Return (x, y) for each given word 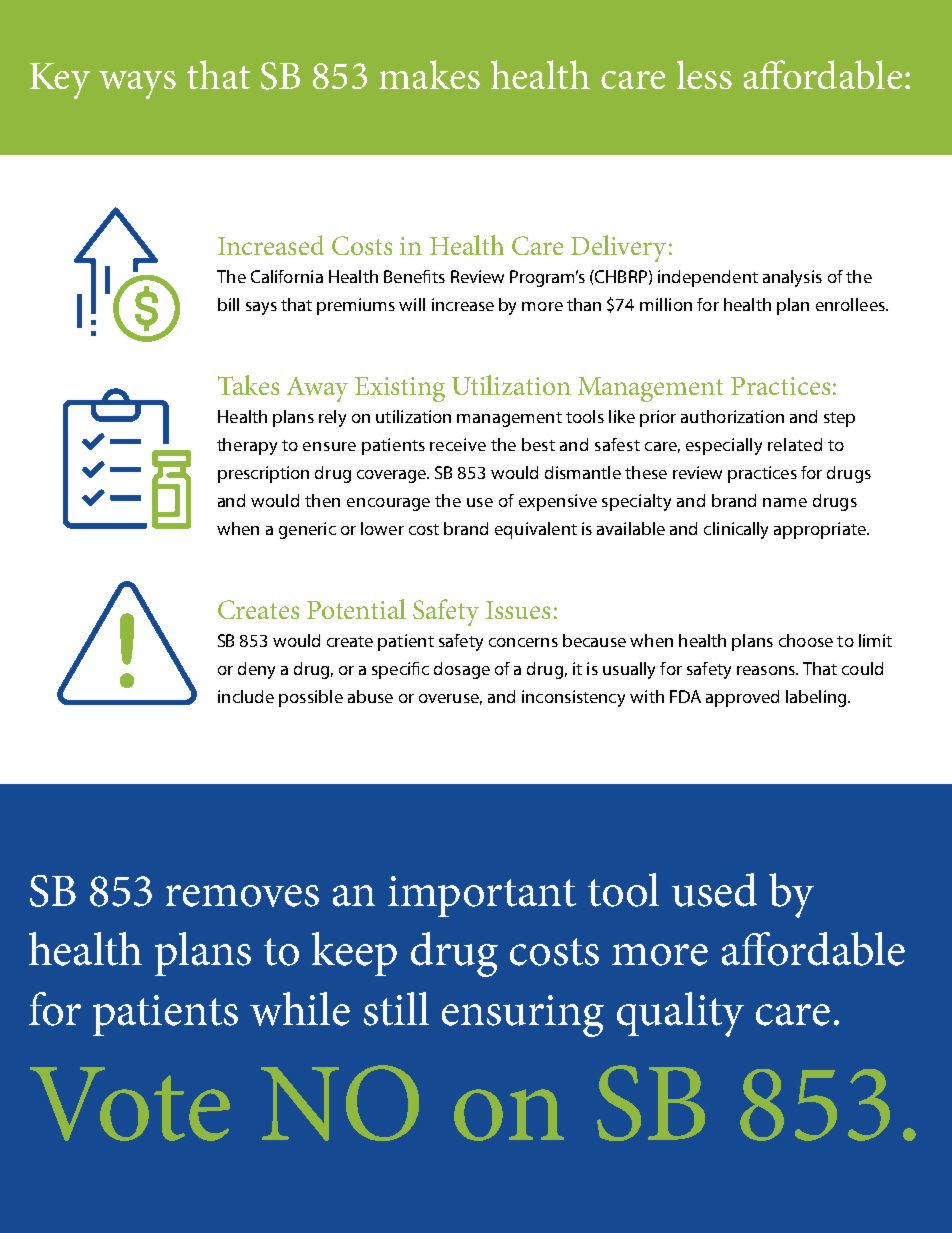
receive (458, 444)
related (795, 444)
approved (742, 698)
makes (429, 74)
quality (680, 1014)
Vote (130, 1104)
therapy (247, 446)
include (246, 696)
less (704, 74)
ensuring (523, 1016)
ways (137, 85)
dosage (462, 670)
